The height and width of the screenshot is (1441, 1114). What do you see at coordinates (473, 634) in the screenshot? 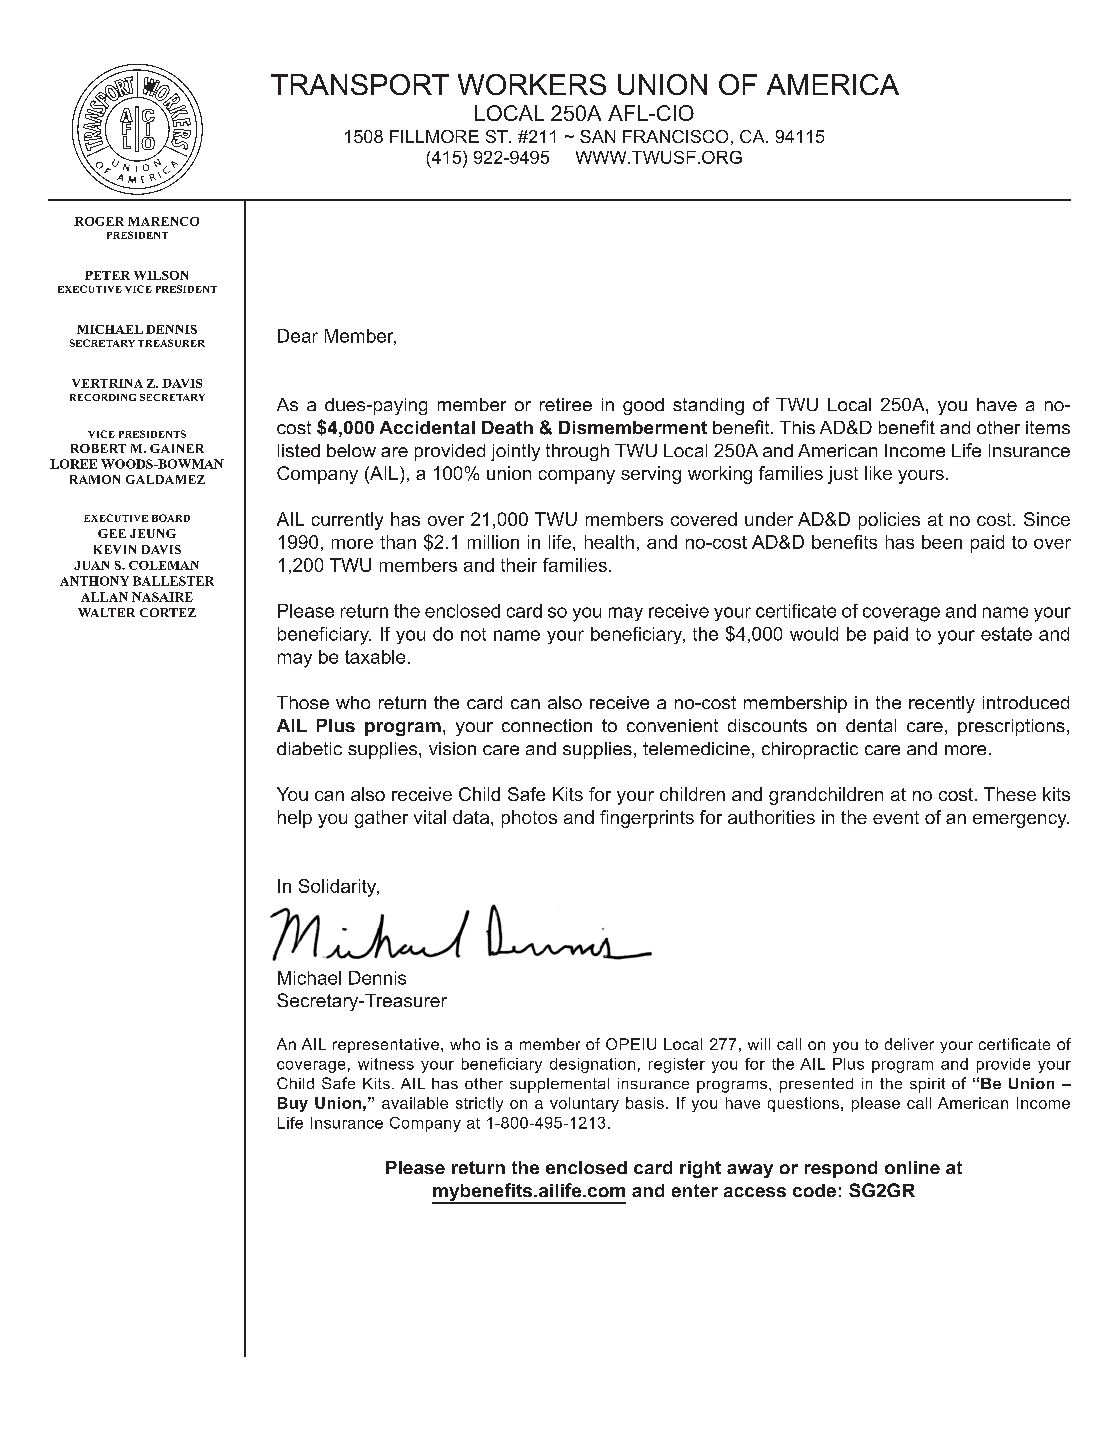
I see `not` at bounding box center [473, 634].
